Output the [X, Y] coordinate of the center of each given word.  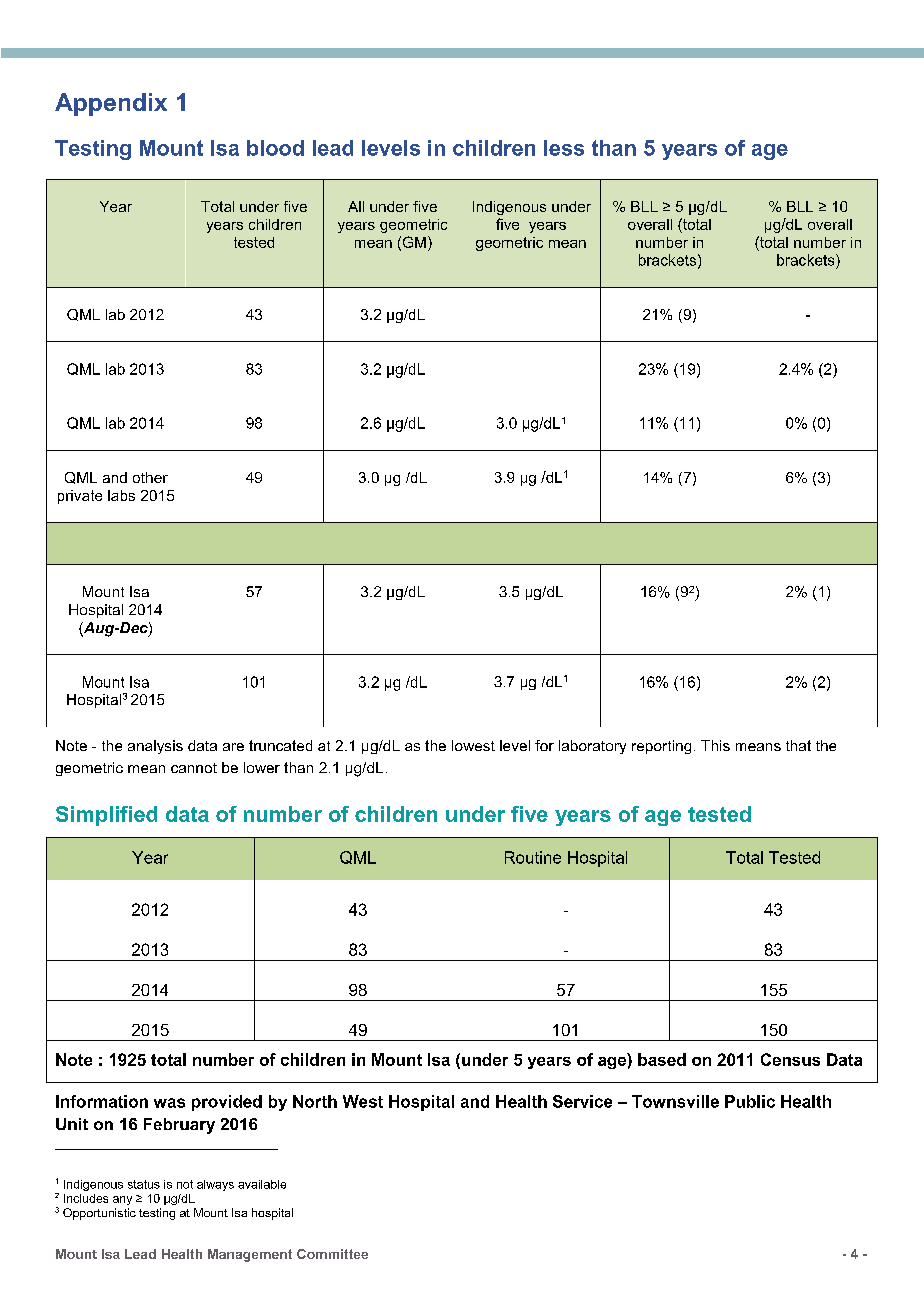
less [564, 148]
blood [275, 148]
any [122, 1200]
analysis [155, 747]
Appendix [111, 104]
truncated [280, 745]
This [715, 745]
